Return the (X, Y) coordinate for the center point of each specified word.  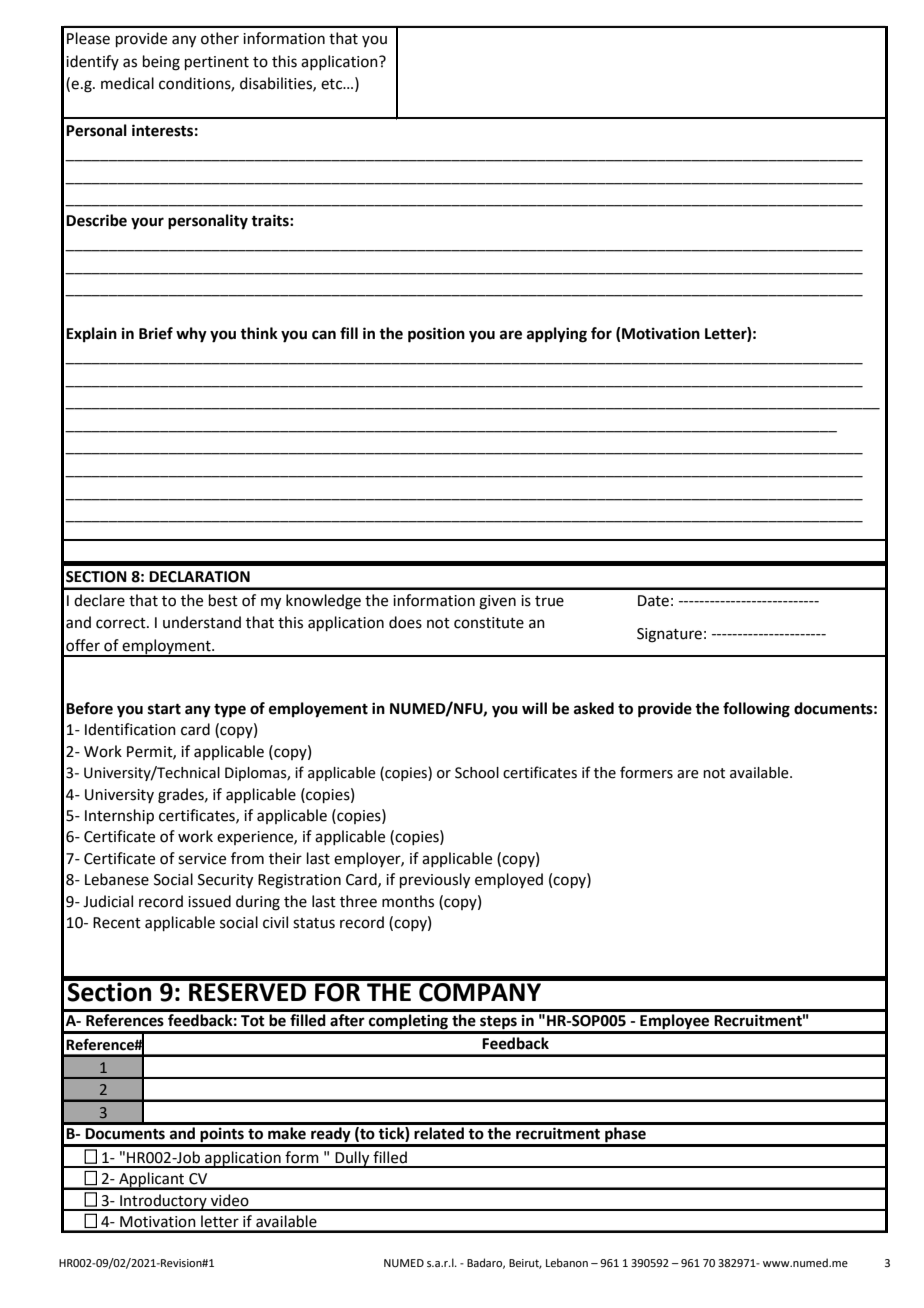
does (405, 622)
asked (594, 708)
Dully (352, 1159)
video (230, 1200)
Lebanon (567, 1262)
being (161, 63)
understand (202, 622)
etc (333, 84)
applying (557, 335)
